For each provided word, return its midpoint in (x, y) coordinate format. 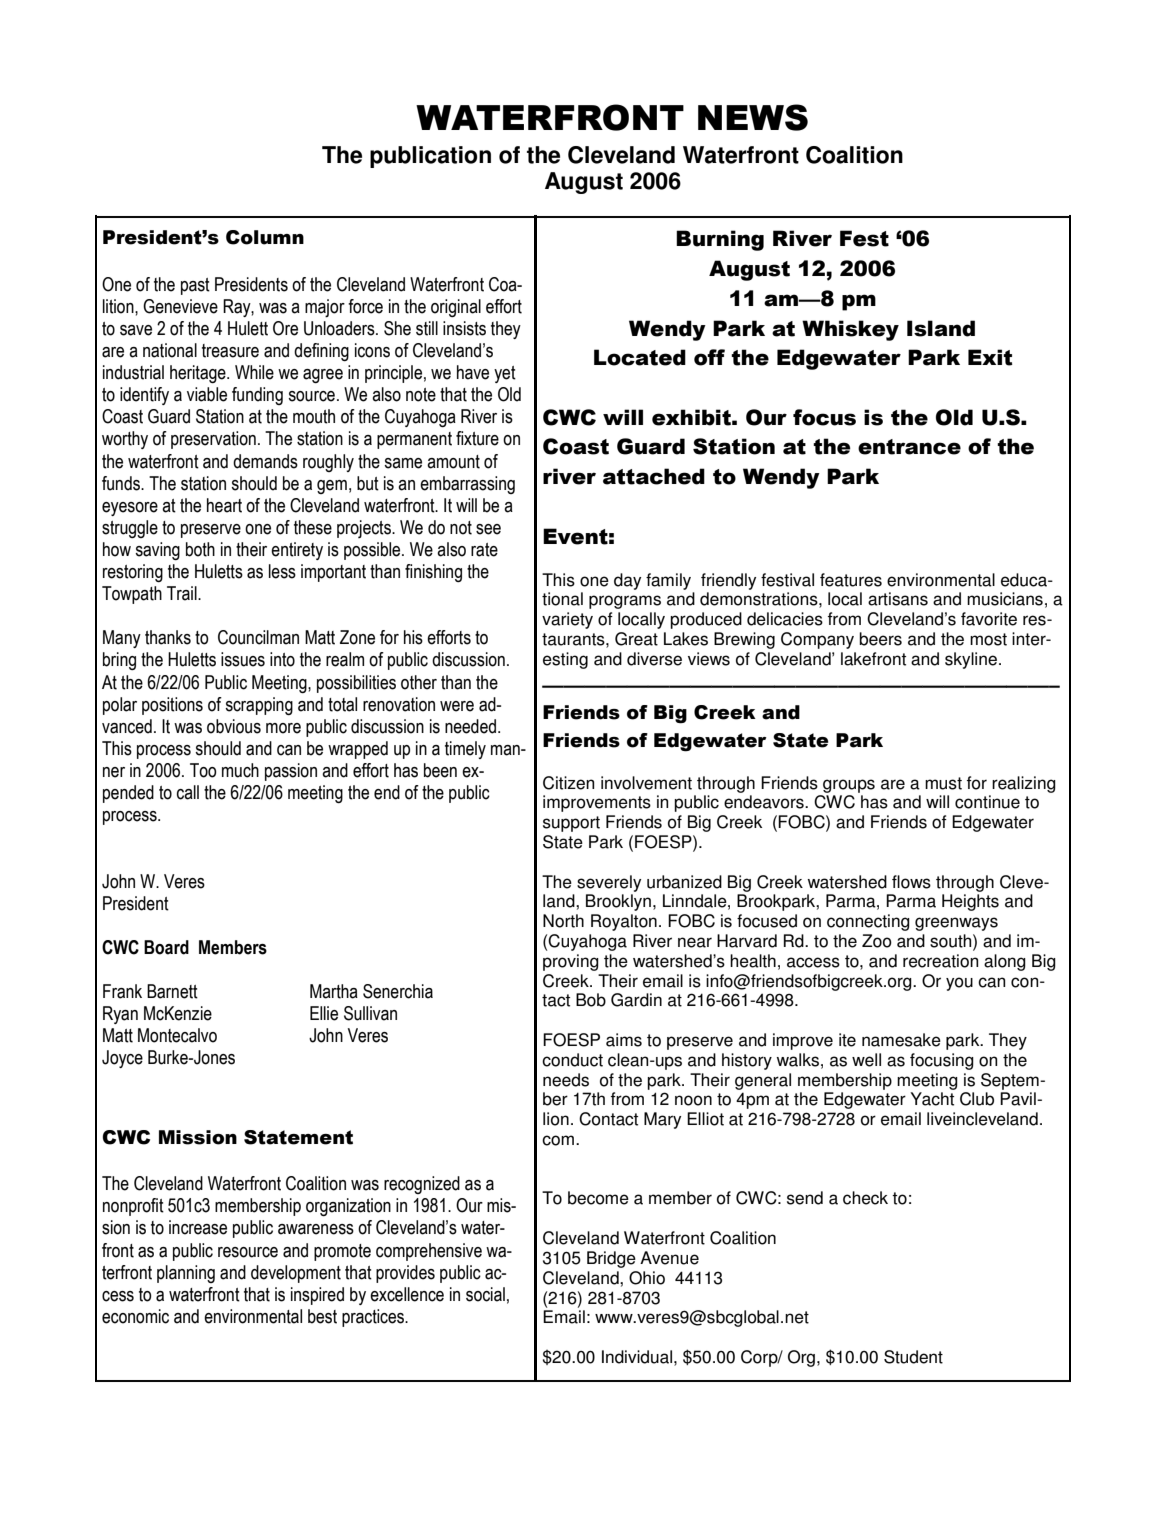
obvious (234, 726)
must (943, 783)
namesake (901, 1040)
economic (135, 1316)
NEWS (753, 117)
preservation (213, 440)
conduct (572, 1060)
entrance (909, 447)
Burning (720, 240)
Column (265, 237)
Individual (637, 1357)
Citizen (568, 783)
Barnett (172, 991)
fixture (477, 438)
